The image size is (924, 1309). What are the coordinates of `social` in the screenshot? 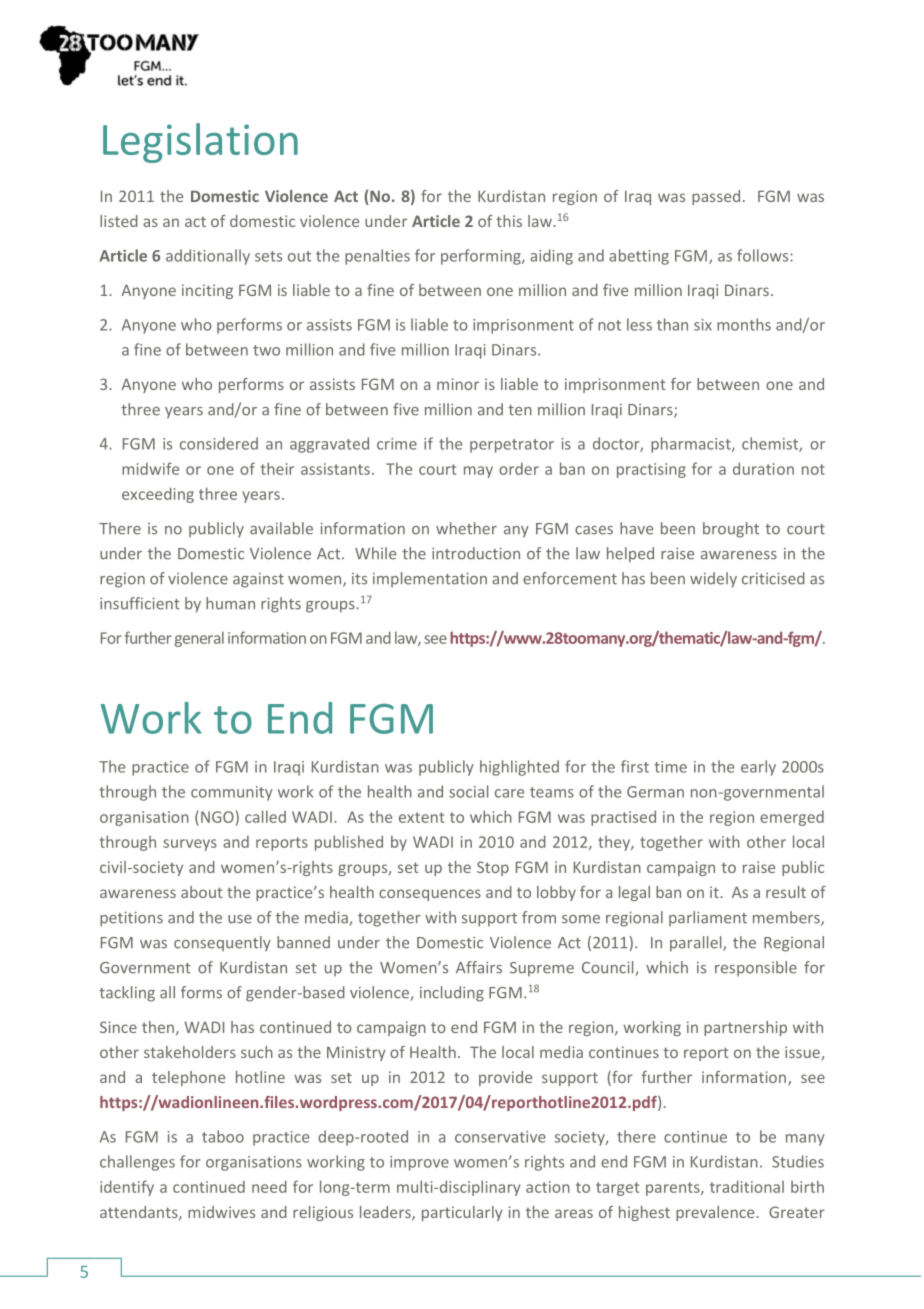 It's located at (468, 791).
